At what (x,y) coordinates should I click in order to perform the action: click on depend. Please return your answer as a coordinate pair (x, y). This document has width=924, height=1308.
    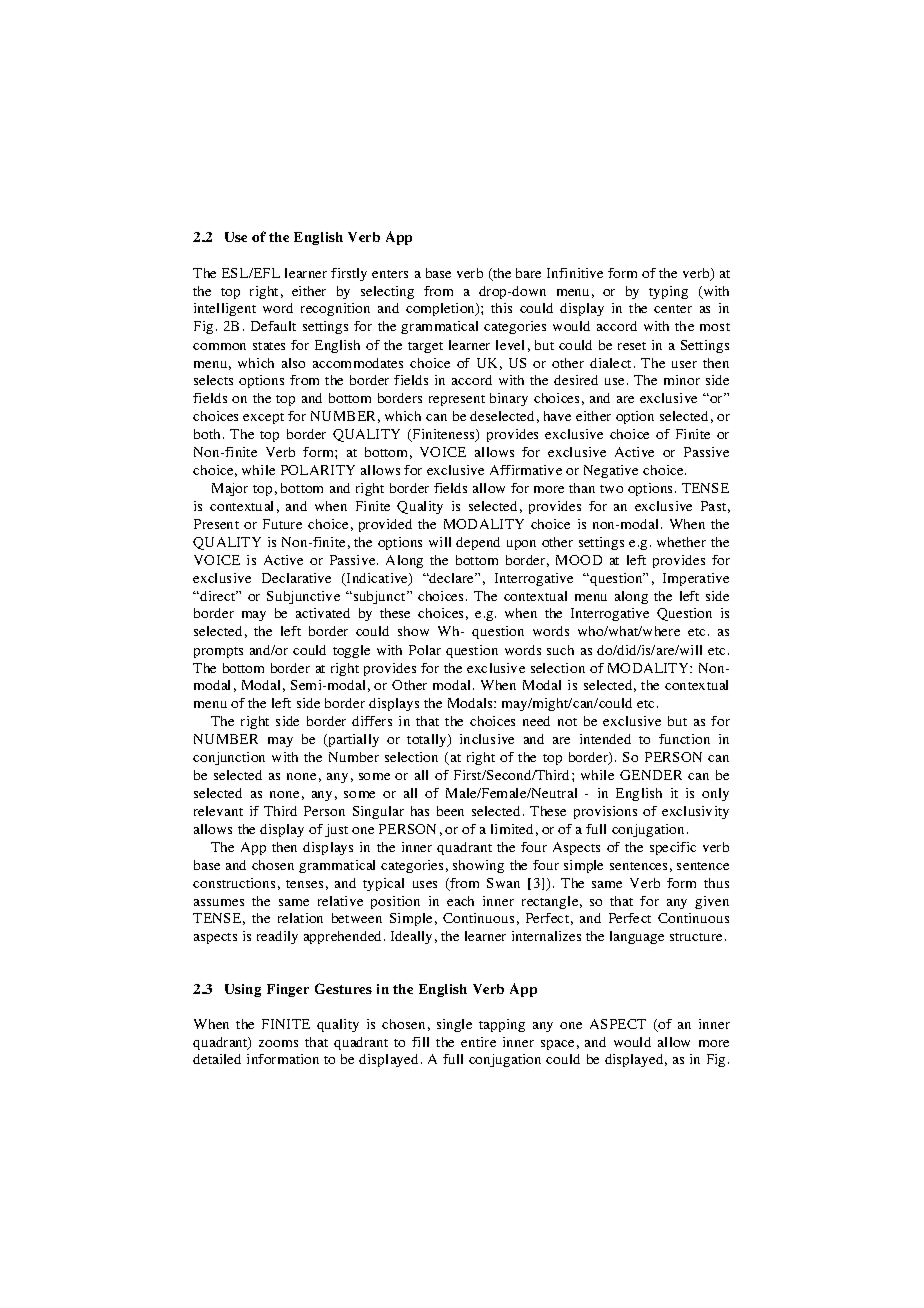
    Looking at the image, I should click on (478, 543).
